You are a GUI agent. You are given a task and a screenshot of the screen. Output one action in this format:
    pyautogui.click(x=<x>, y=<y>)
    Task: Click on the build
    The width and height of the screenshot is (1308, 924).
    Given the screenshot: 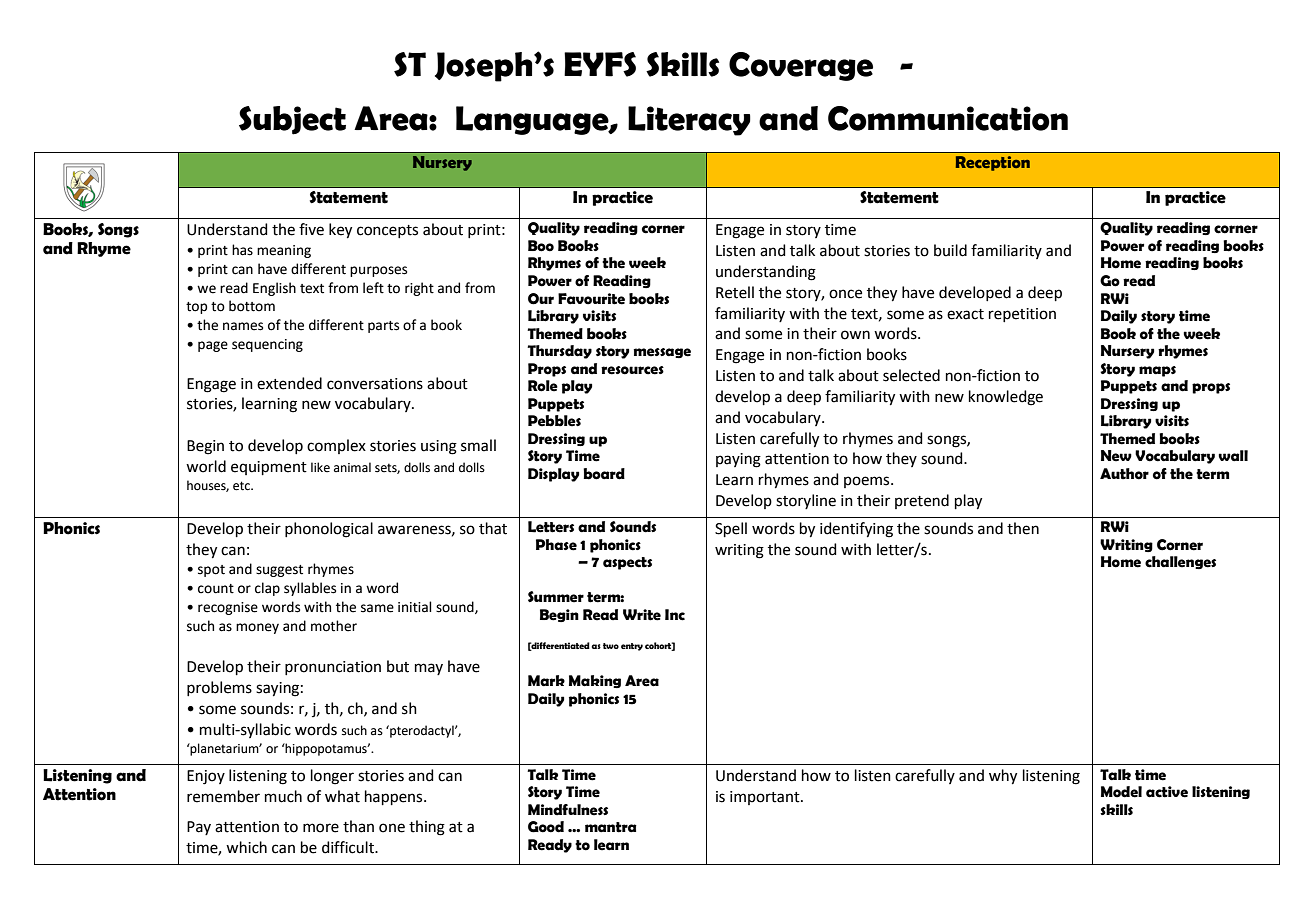 What is the action you would take?
    pyautogui.click(x=950, y=250)
